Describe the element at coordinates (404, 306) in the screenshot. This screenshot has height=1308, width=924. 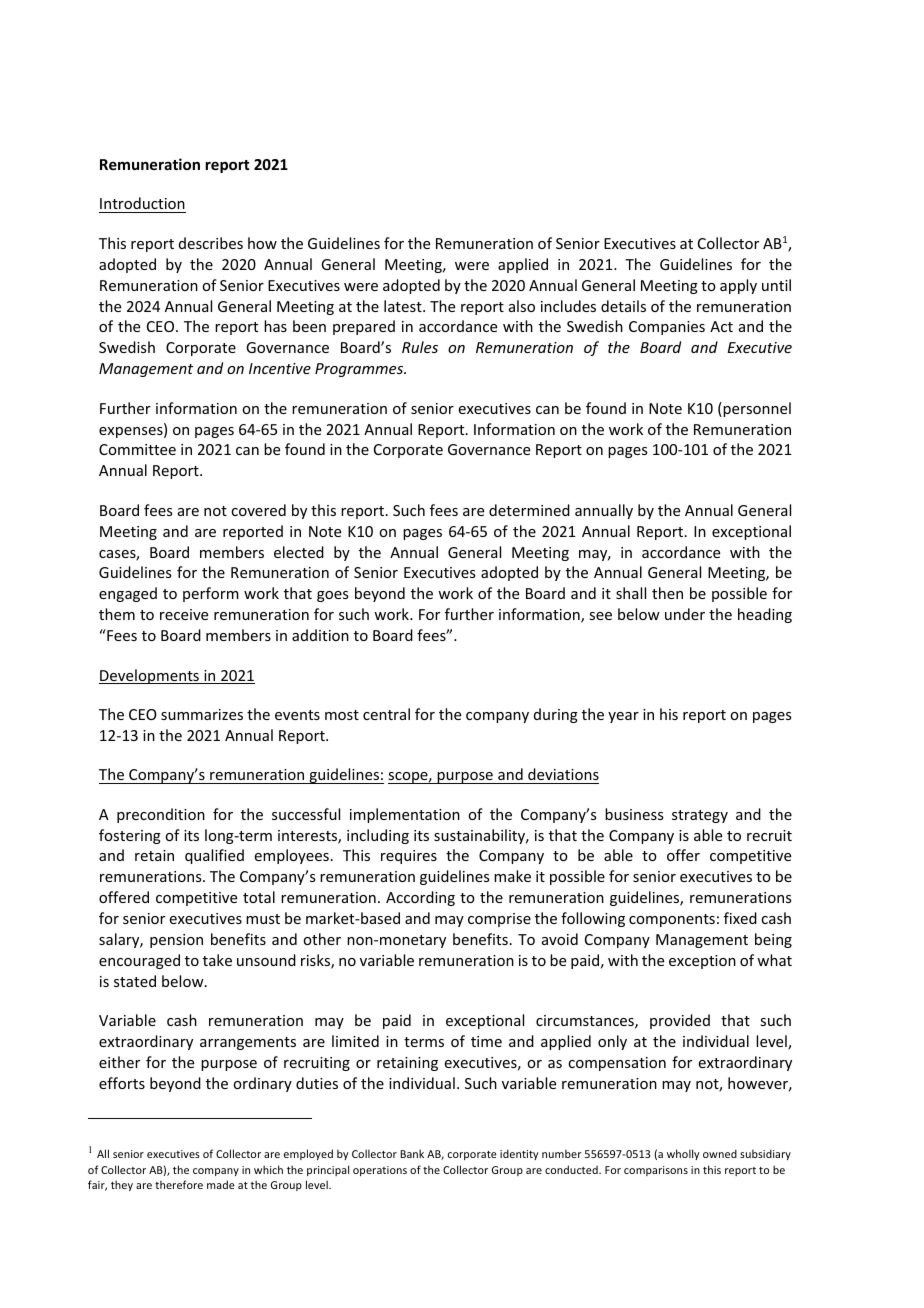
I see `latest` at that location.
